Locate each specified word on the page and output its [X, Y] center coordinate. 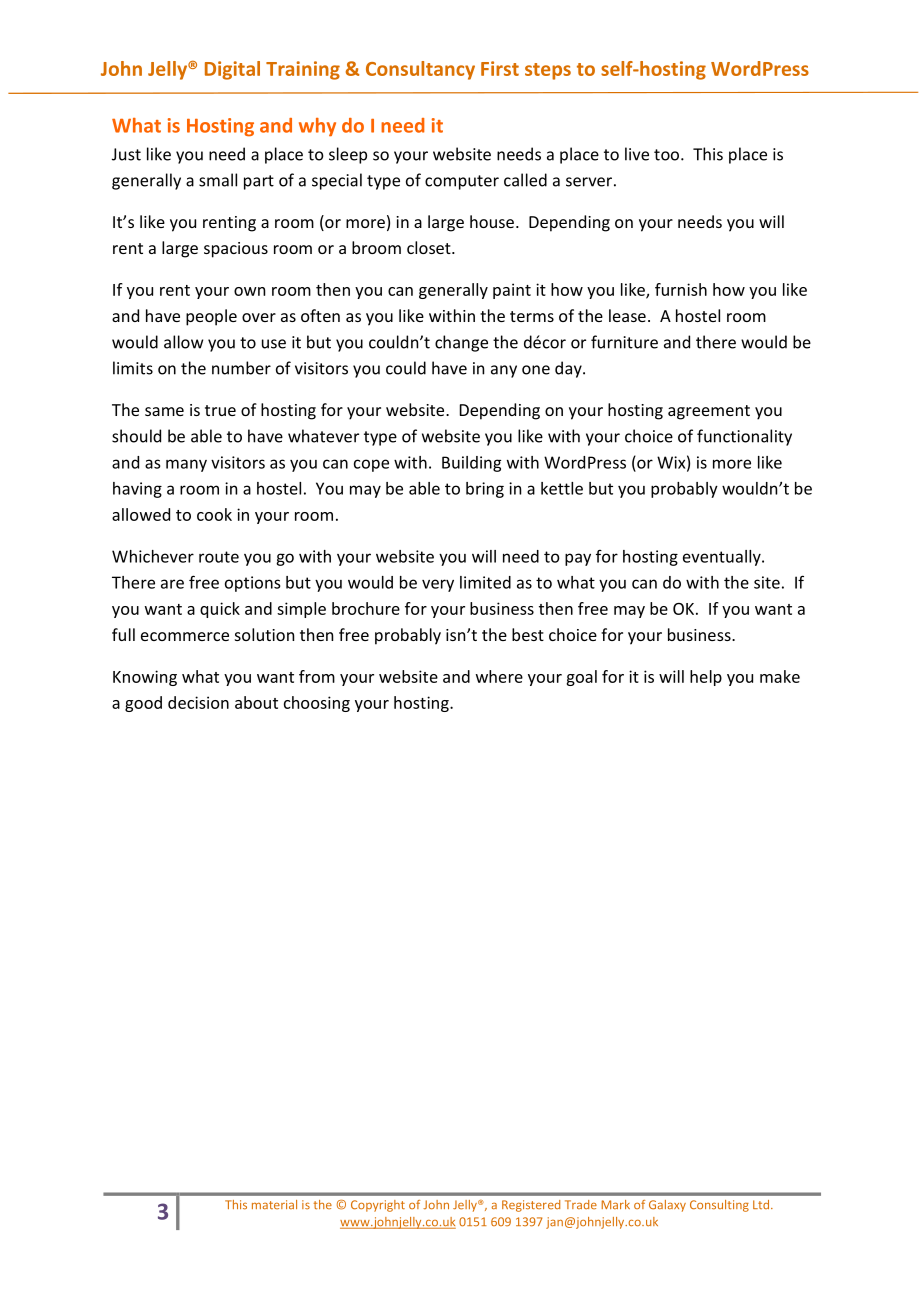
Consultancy [420, 70]
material [274, 1204]
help [706, 678]
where [499, 676]
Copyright [378, 1206]
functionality [744, 437]
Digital [232, 70]
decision [198, 702]
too [668, 155]
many [186, 465]
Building [471, 464]
